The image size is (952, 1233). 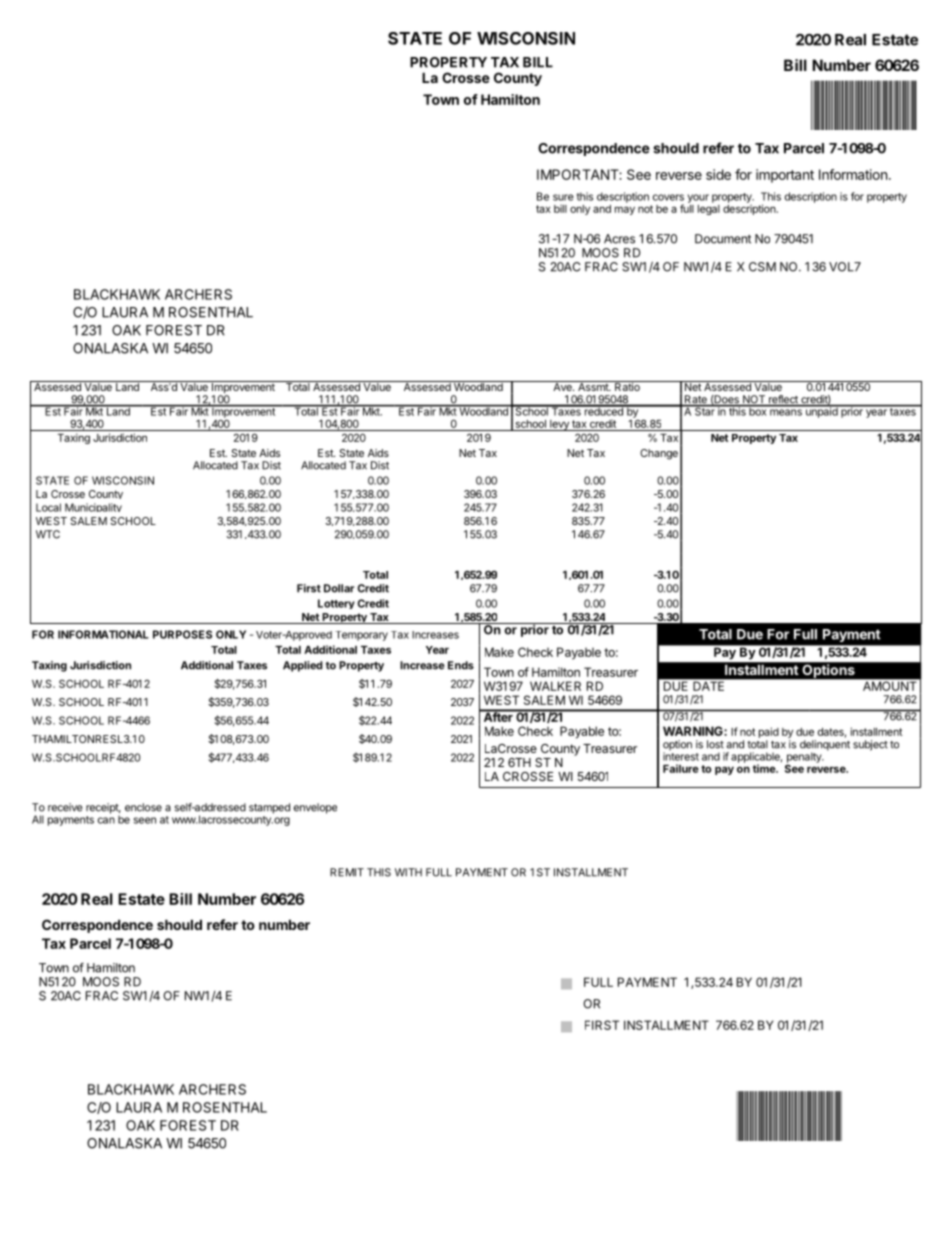 I want to click on Failure, so click(x=681, y=768).
